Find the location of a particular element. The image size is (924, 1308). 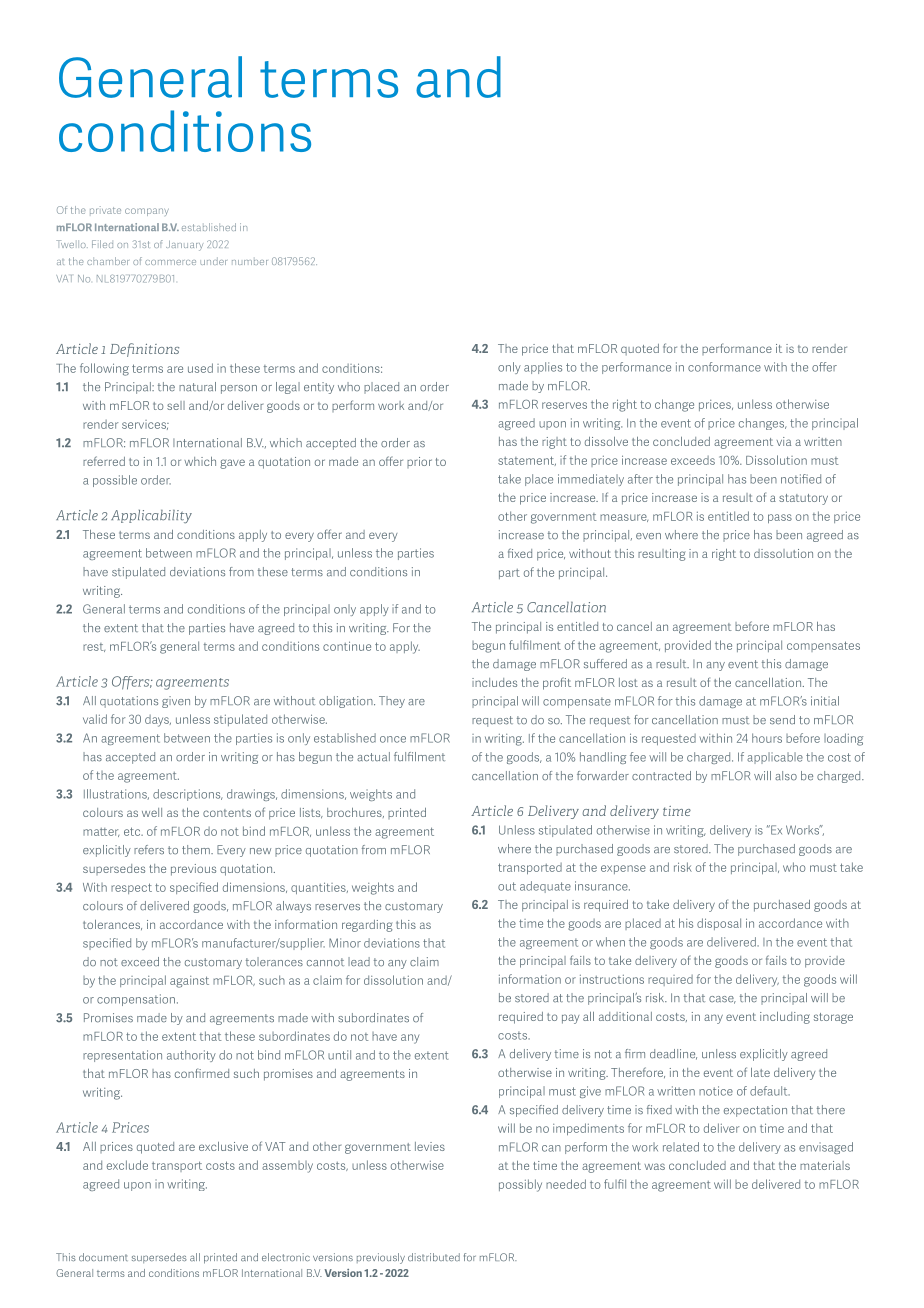

once is located at coordinates (393, 739).
